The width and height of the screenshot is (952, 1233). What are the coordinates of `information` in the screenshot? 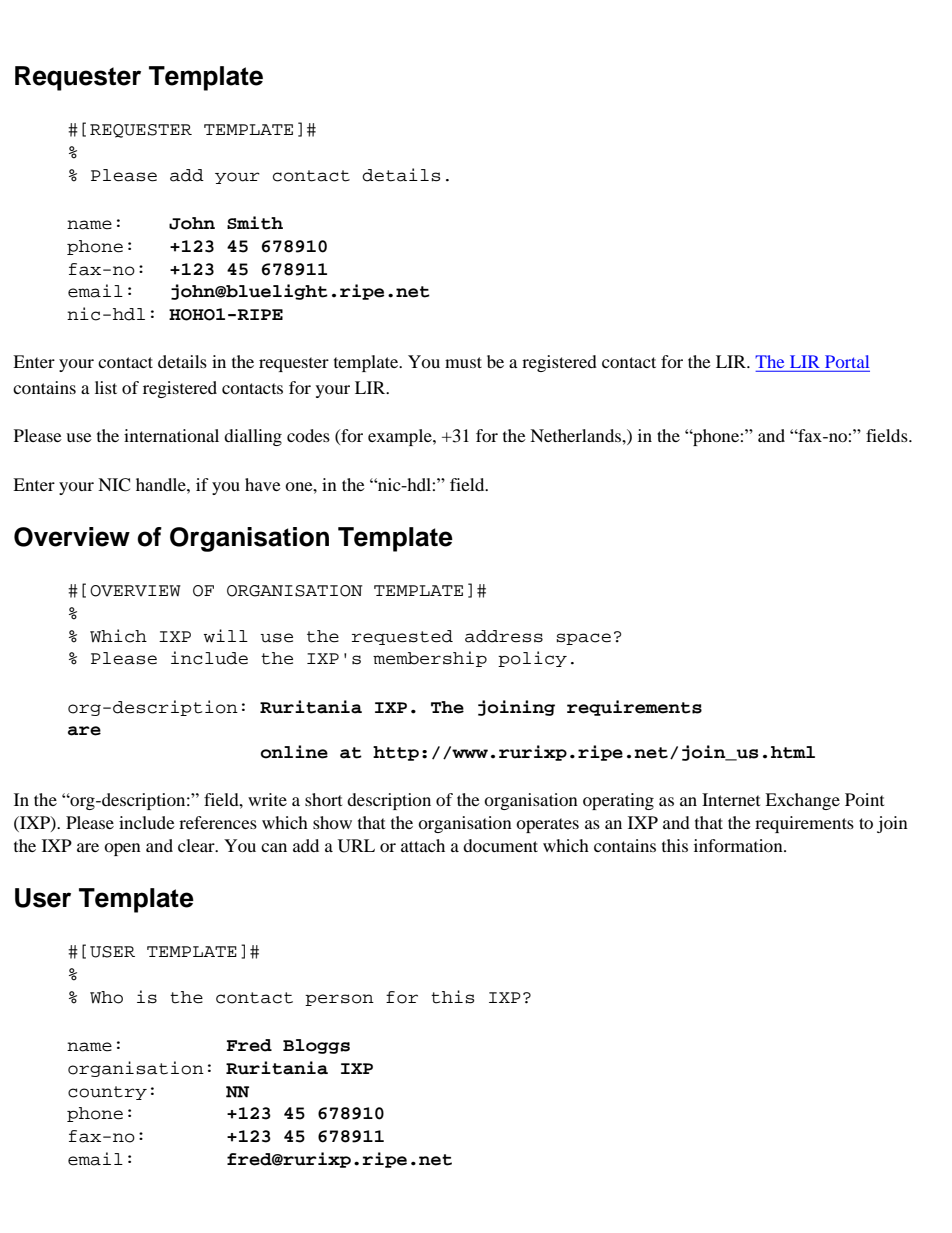 It's located at (739, 845).
